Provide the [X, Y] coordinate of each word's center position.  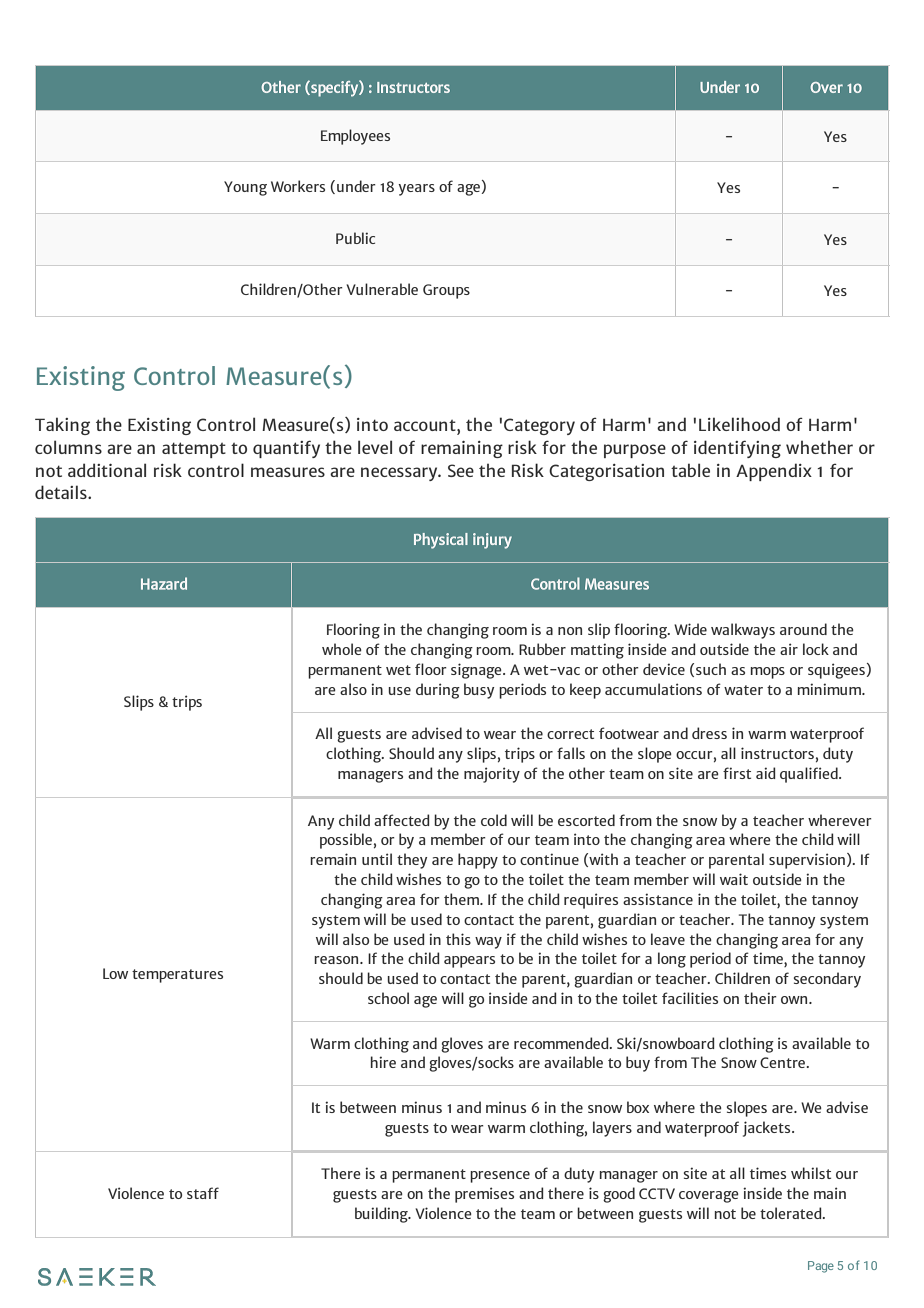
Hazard [164, 583]
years [416, 190]
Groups [446, 291]
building [382, 1215]
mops [768, 673]
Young [245, 188]
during [438, 691]
